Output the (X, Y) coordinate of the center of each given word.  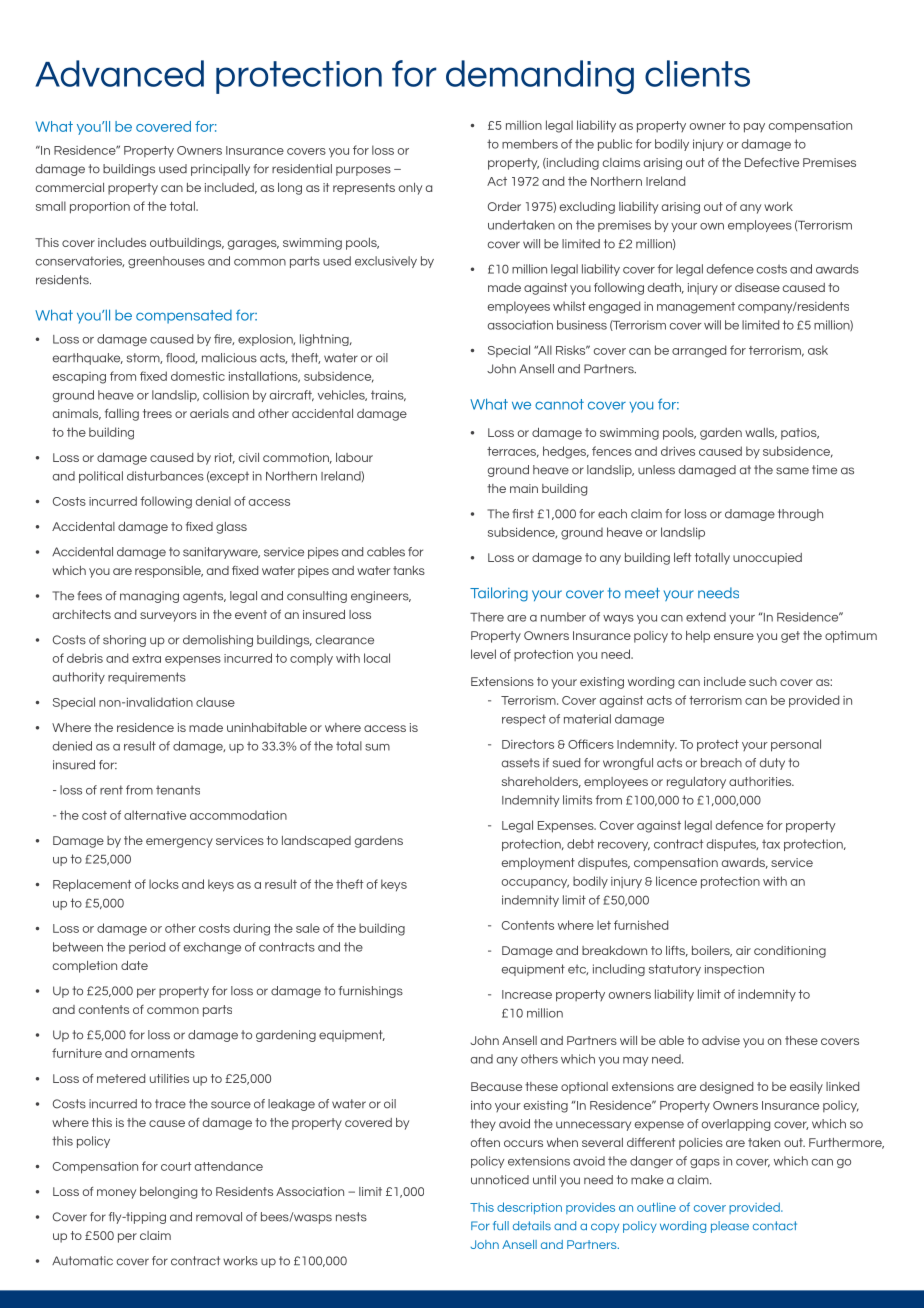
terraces (513, 452)
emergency (179, 843)
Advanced (119, 73)
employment (538, 864)
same (792, 471)
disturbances (165, 476)
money (116, 1194)
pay (754, 128)
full (501, 1225)
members (530, 144)
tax (771, 844)
